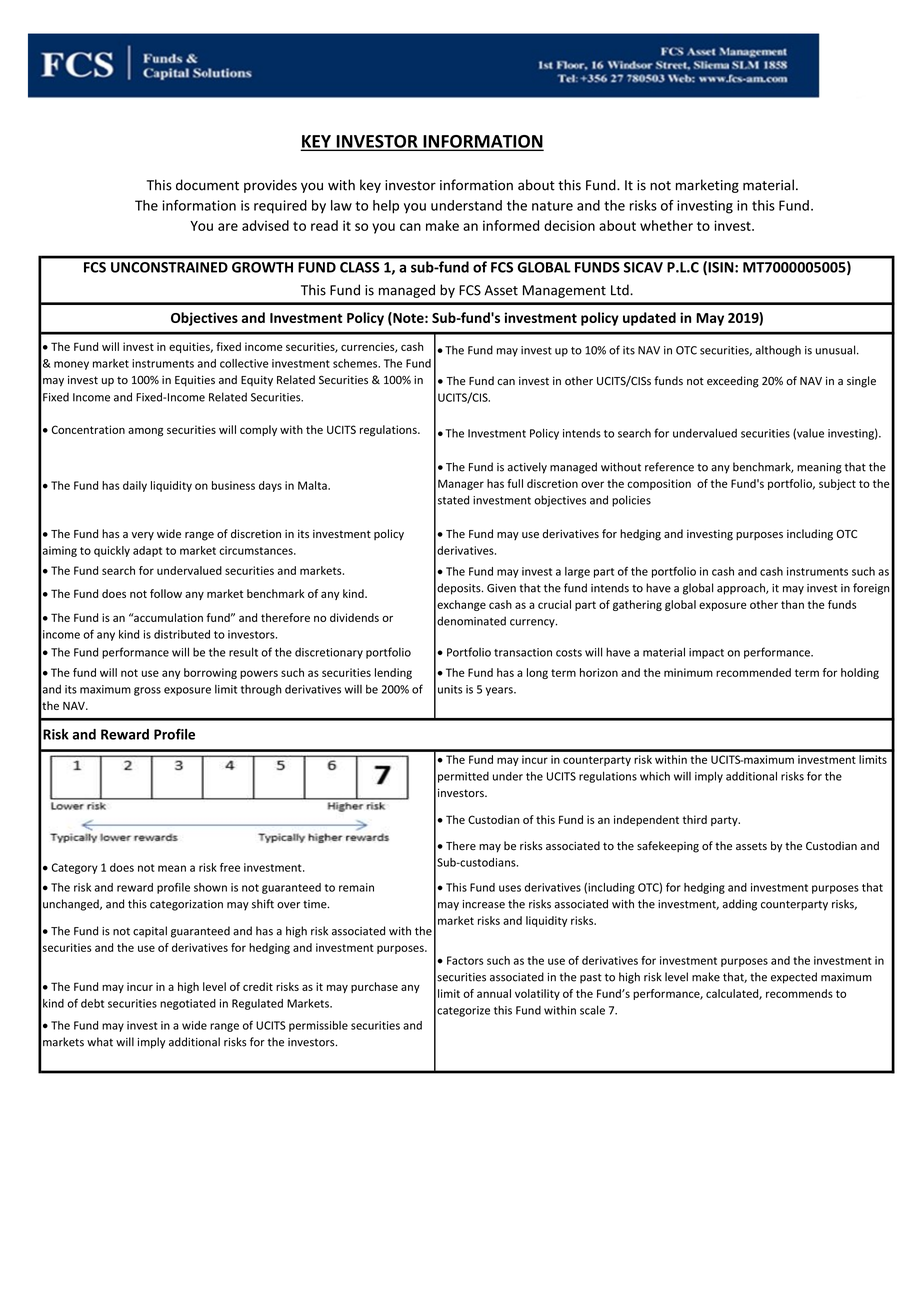  Describe the element at coordinates (501, 588) in the image. I see `Given` at that location.
